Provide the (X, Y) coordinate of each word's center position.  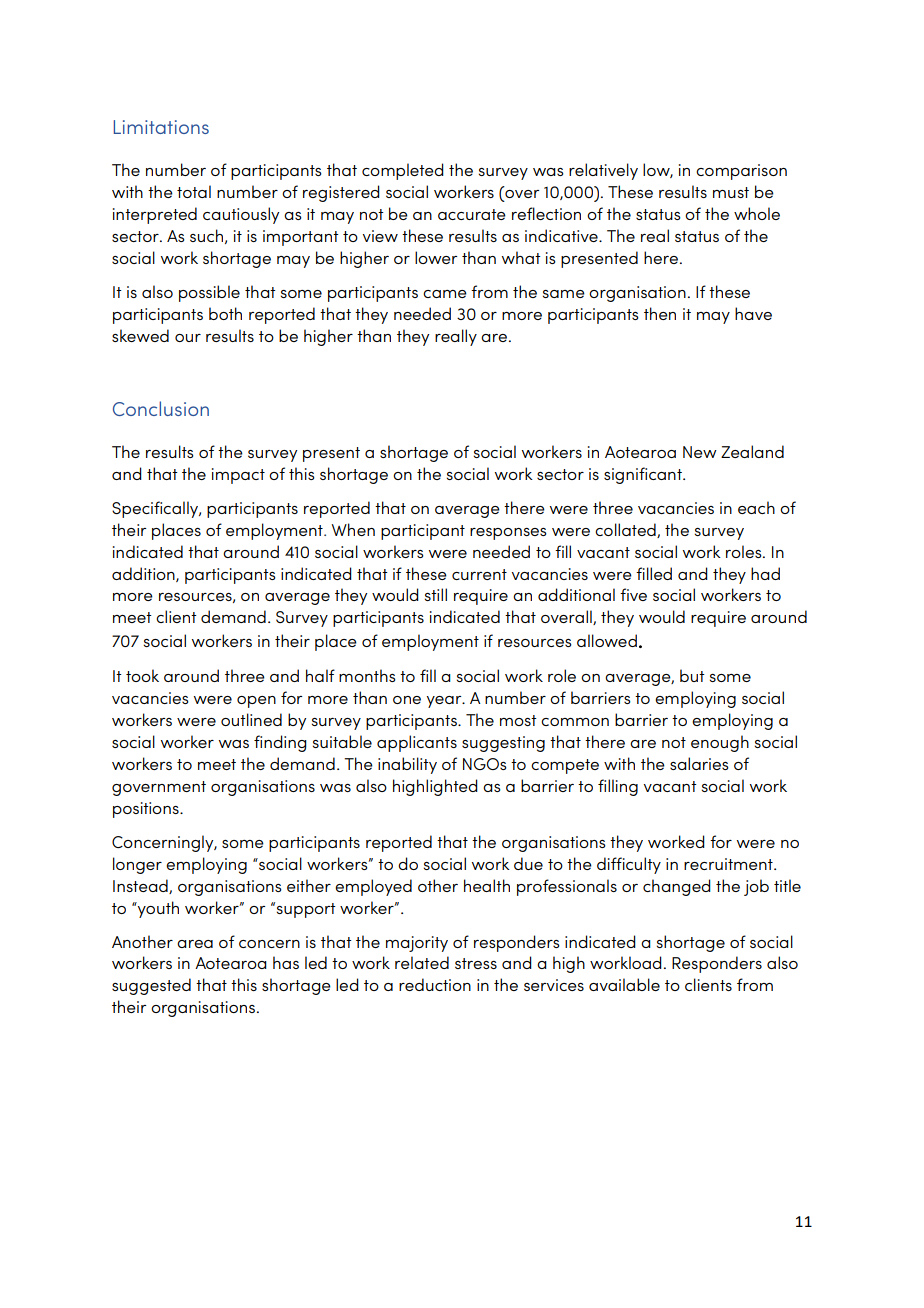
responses (508, 534)
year (445, 702)
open (256, 702)
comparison (741, 172)
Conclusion (161, 408)
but (692, 675)
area (195, 944)
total (194, 191)
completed (403, 171)
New (700, 452)
